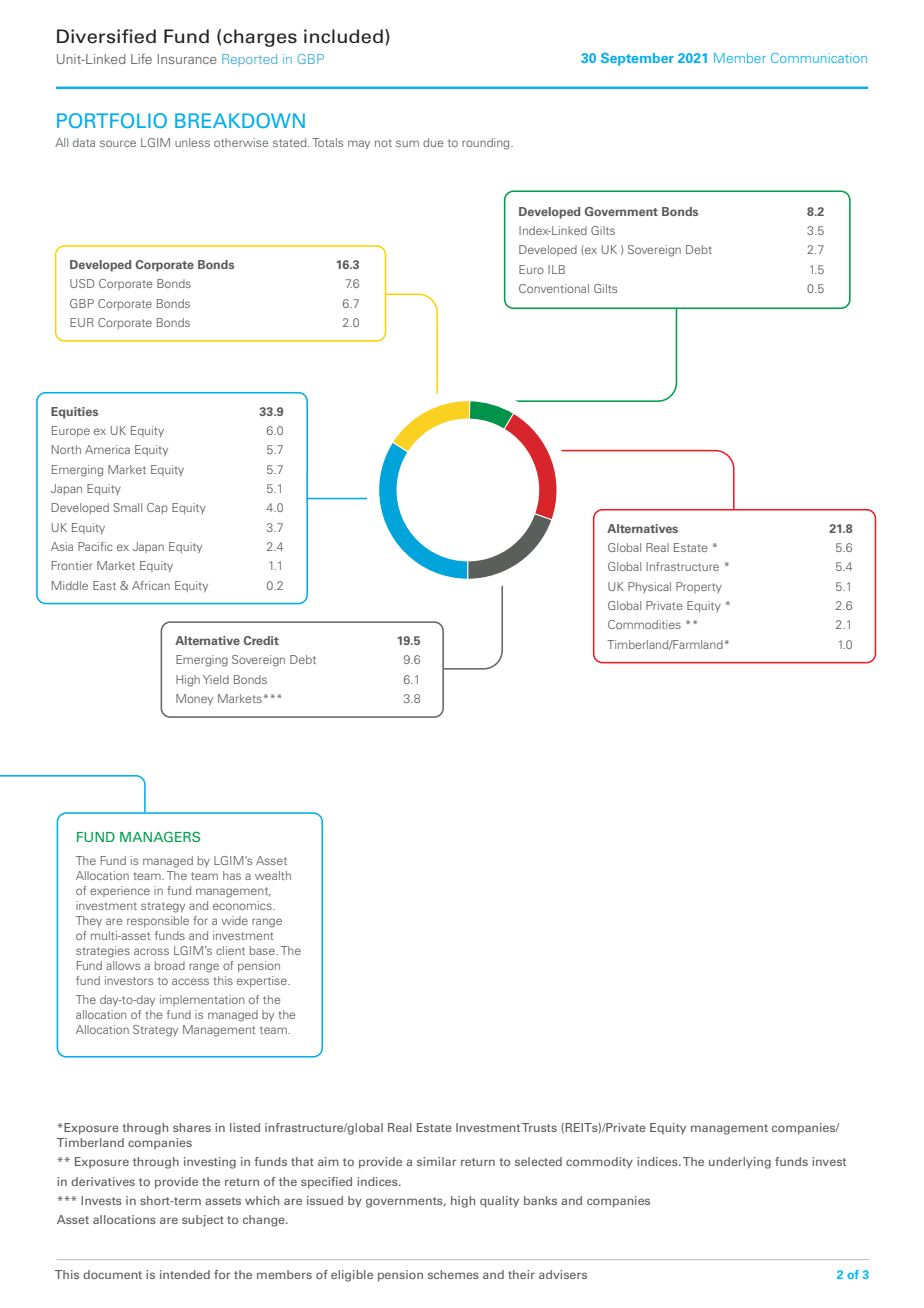 Image resolution: width=924 pixels, height=1308 pixels. What do you see at coordinates (740, 1163) in the document?
I see `underlying` at bounding box center [740, 1163].
